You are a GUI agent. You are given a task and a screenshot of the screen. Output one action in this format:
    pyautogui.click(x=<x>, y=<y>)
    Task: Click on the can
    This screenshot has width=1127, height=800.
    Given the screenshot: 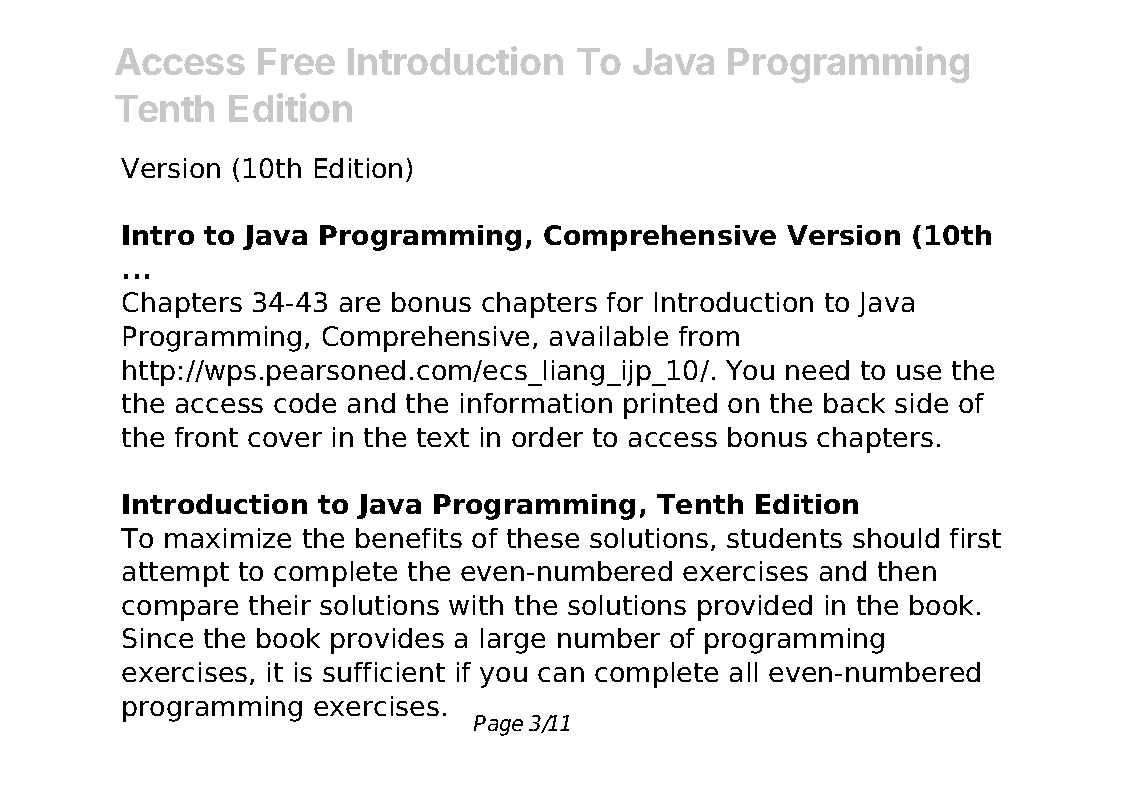 What is the action you would take?
    pyautogui.click(x=561, y=674)
